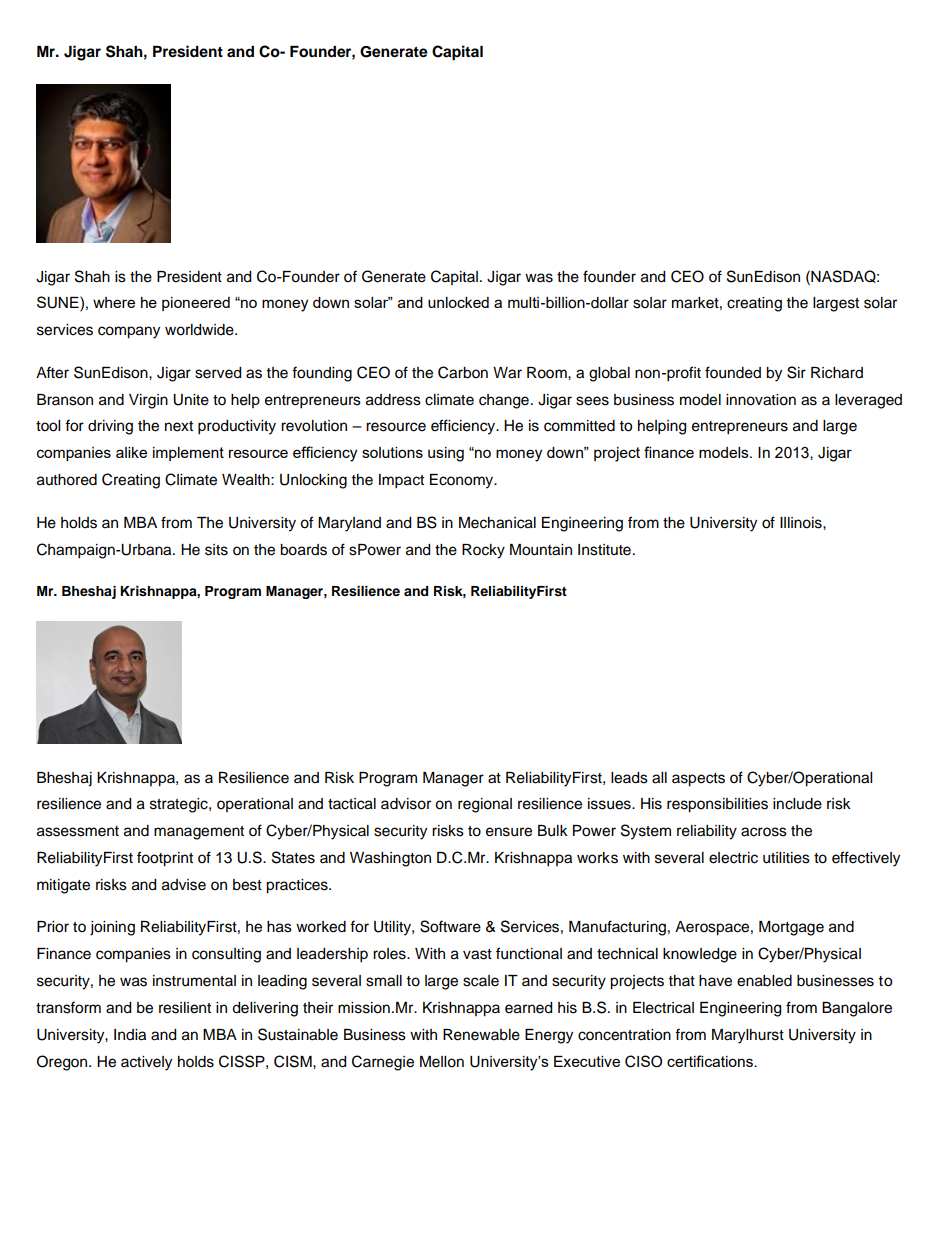 Image resolution: width=952 pixels, height=1233 pixels. What do you see at coordinates (458, 302) in the screenshot?
I see `unlocked` at bounding box center [458, 302].
